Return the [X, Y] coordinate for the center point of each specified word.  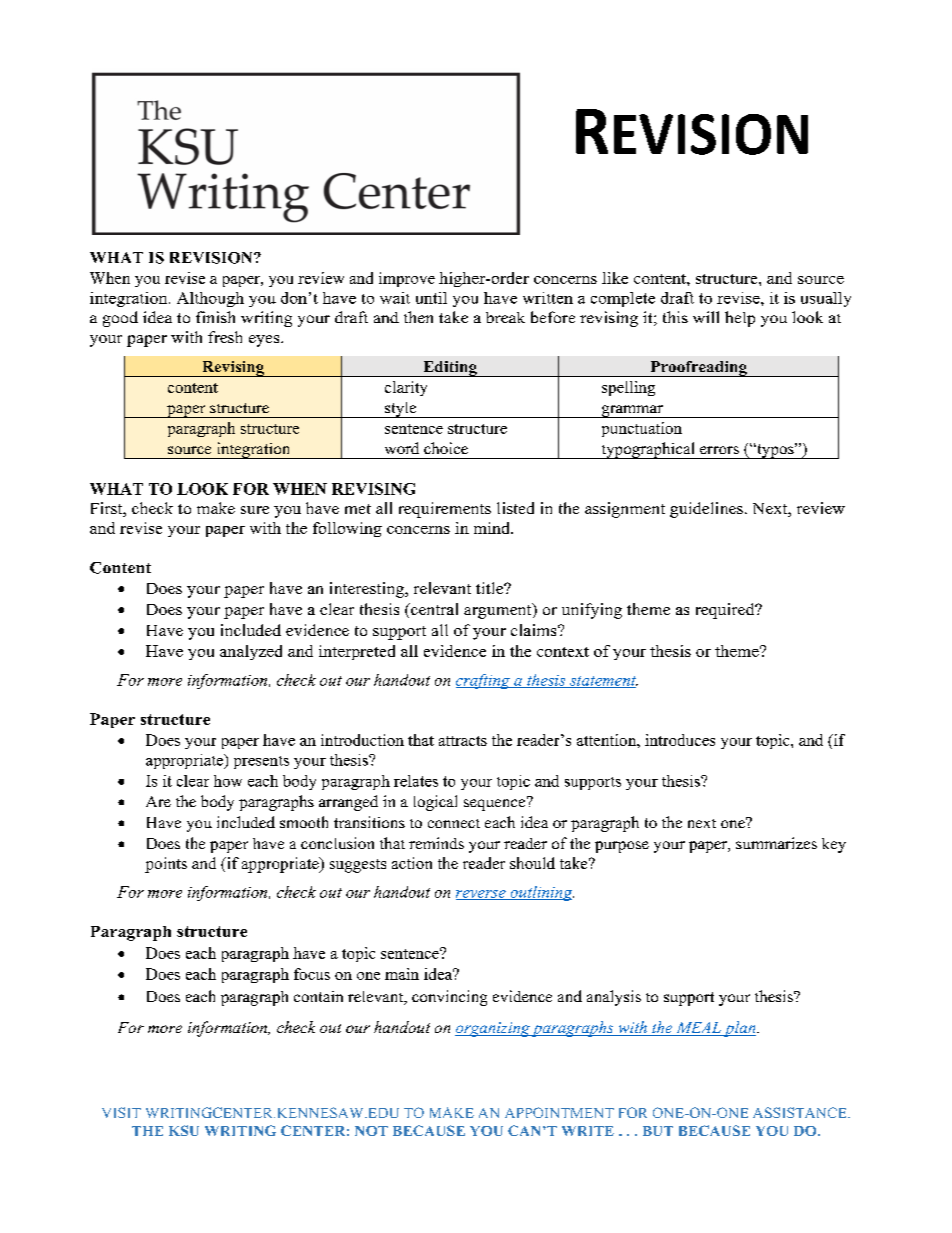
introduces [680, 740]
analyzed [251, 652]
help [740, 319]
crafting [484, 681]
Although [210, 299]
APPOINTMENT [559, 1112]
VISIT [121, 1112]
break [505, 317]
